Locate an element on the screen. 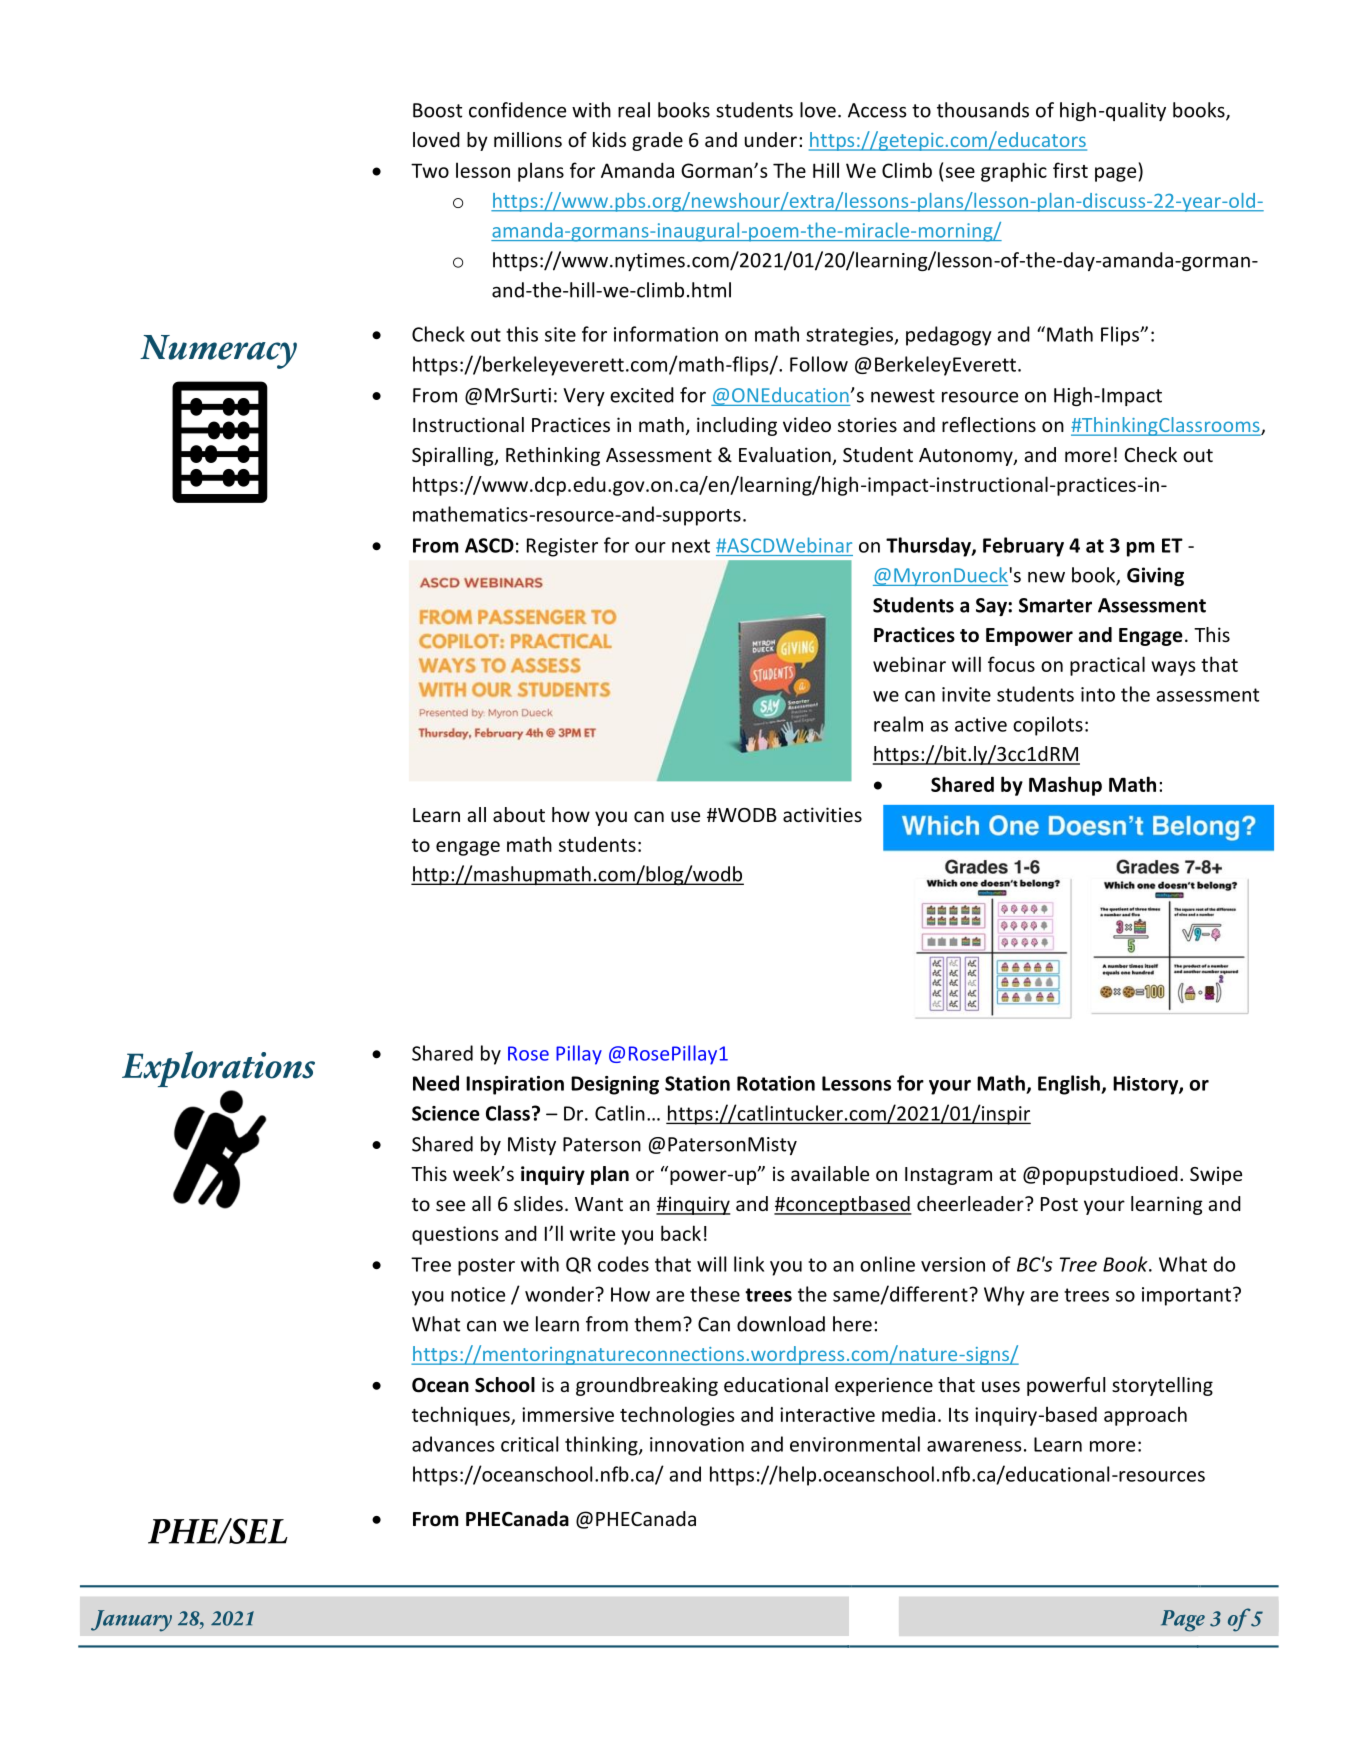  January is located at coordinates (131, 1621).
